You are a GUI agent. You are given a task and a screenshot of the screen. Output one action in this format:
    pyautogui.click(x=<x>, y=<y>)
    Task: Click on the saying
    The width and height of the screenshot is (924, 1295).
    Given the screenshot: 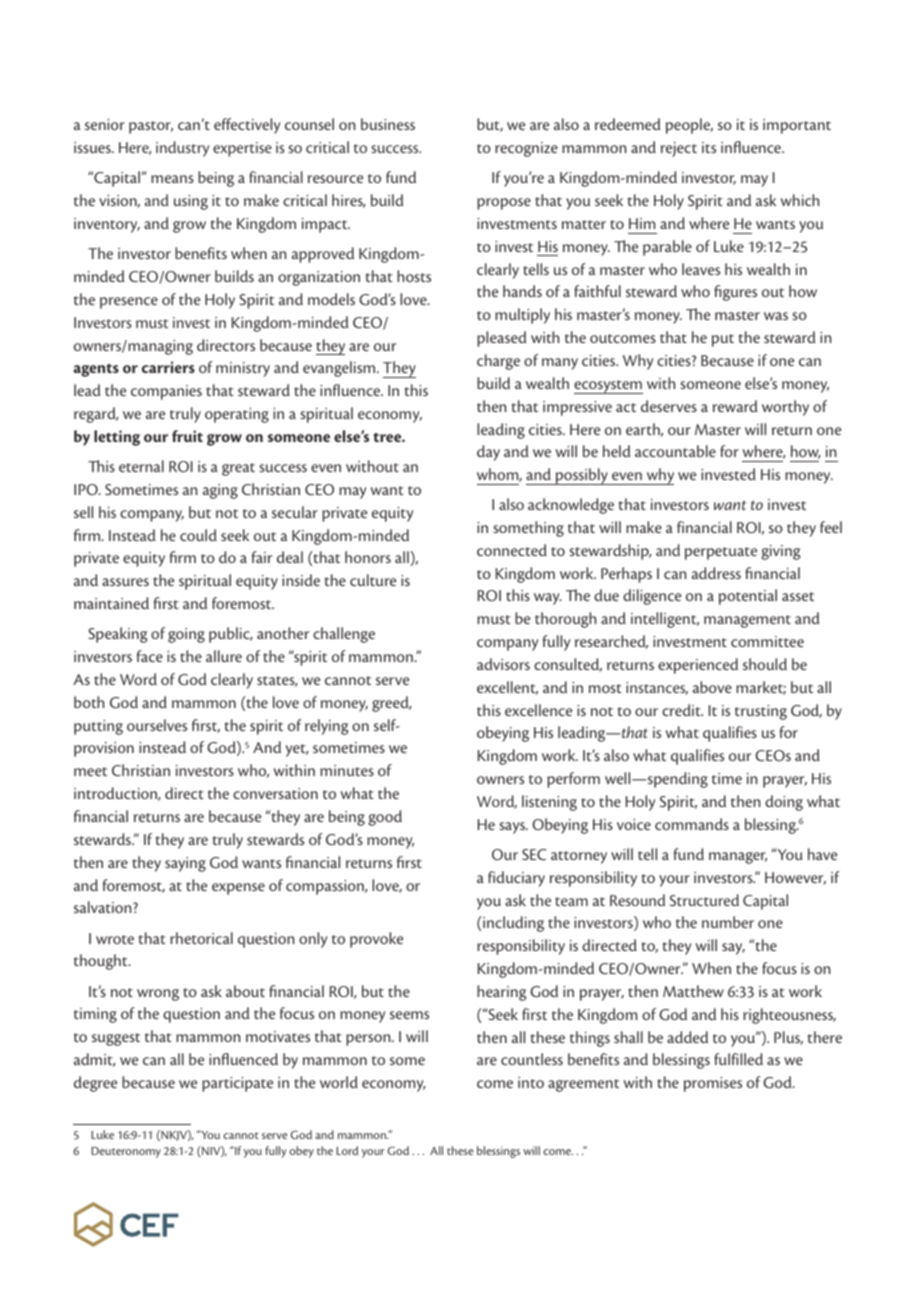 What is the action you would take?
    pyautogui.click(x=185, y=864)
